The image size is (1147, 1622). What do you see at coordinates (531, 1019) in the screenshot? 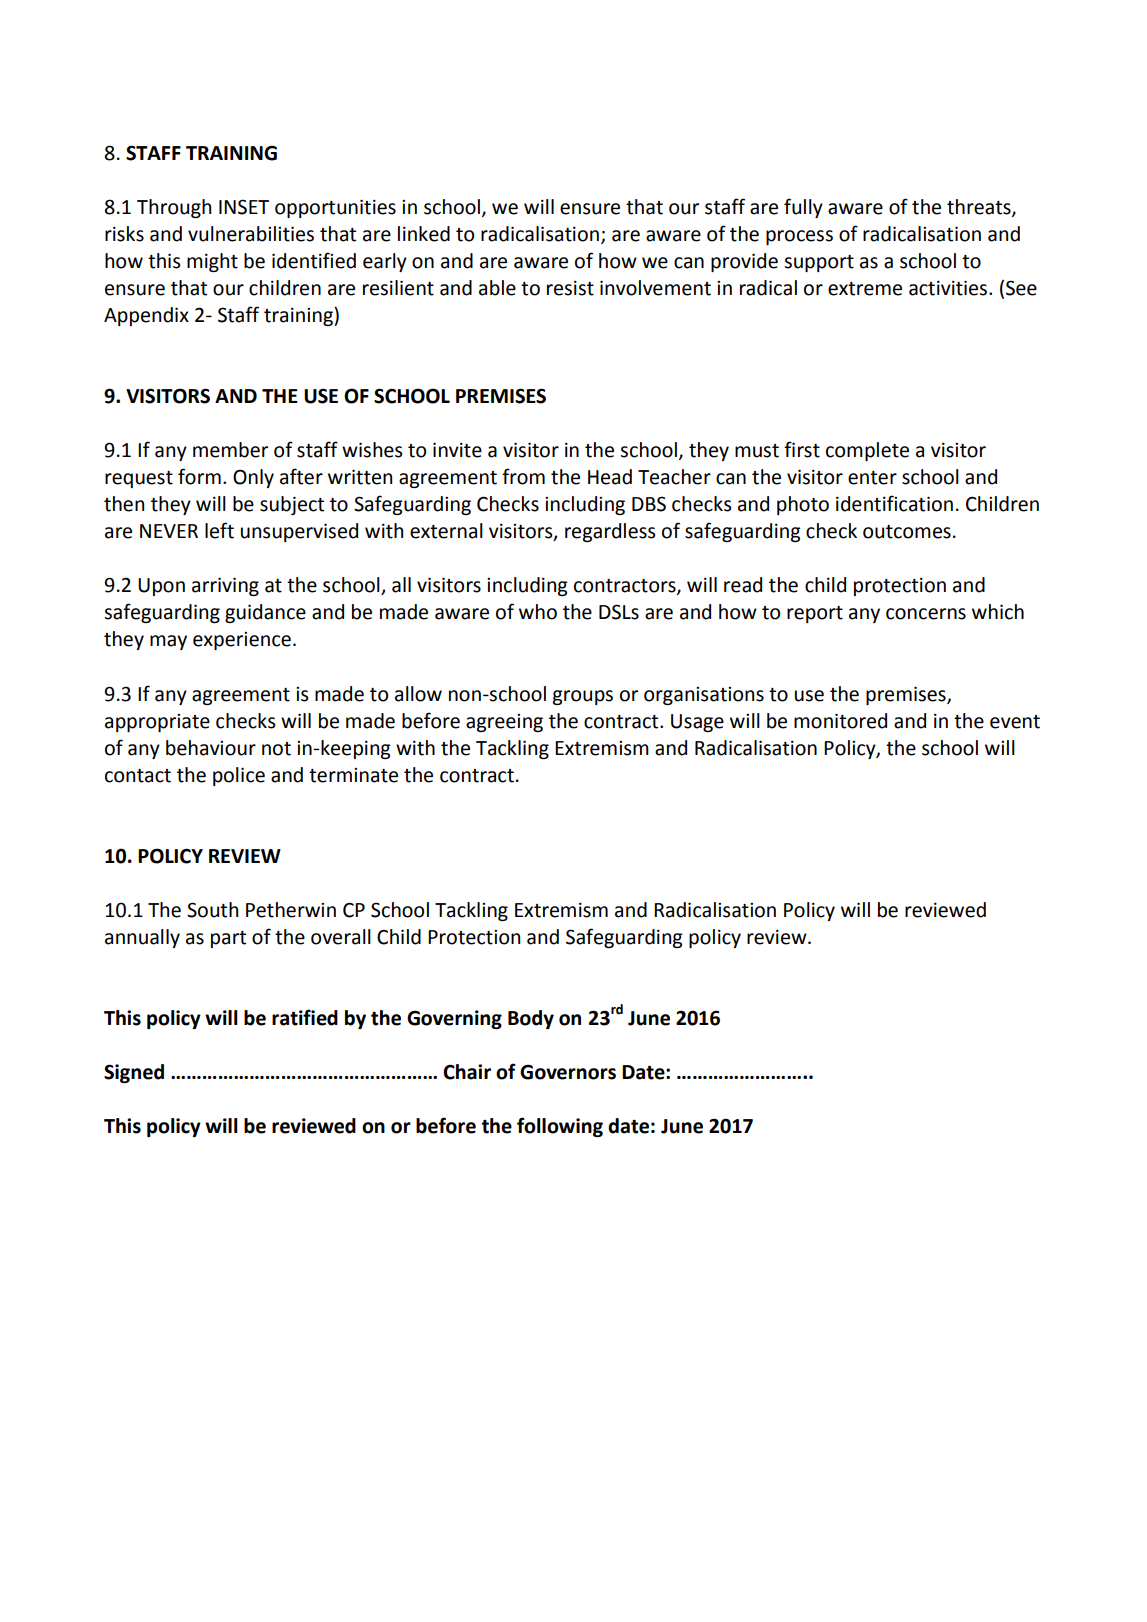
I see `Body` at bounding box center [531, 1019].
